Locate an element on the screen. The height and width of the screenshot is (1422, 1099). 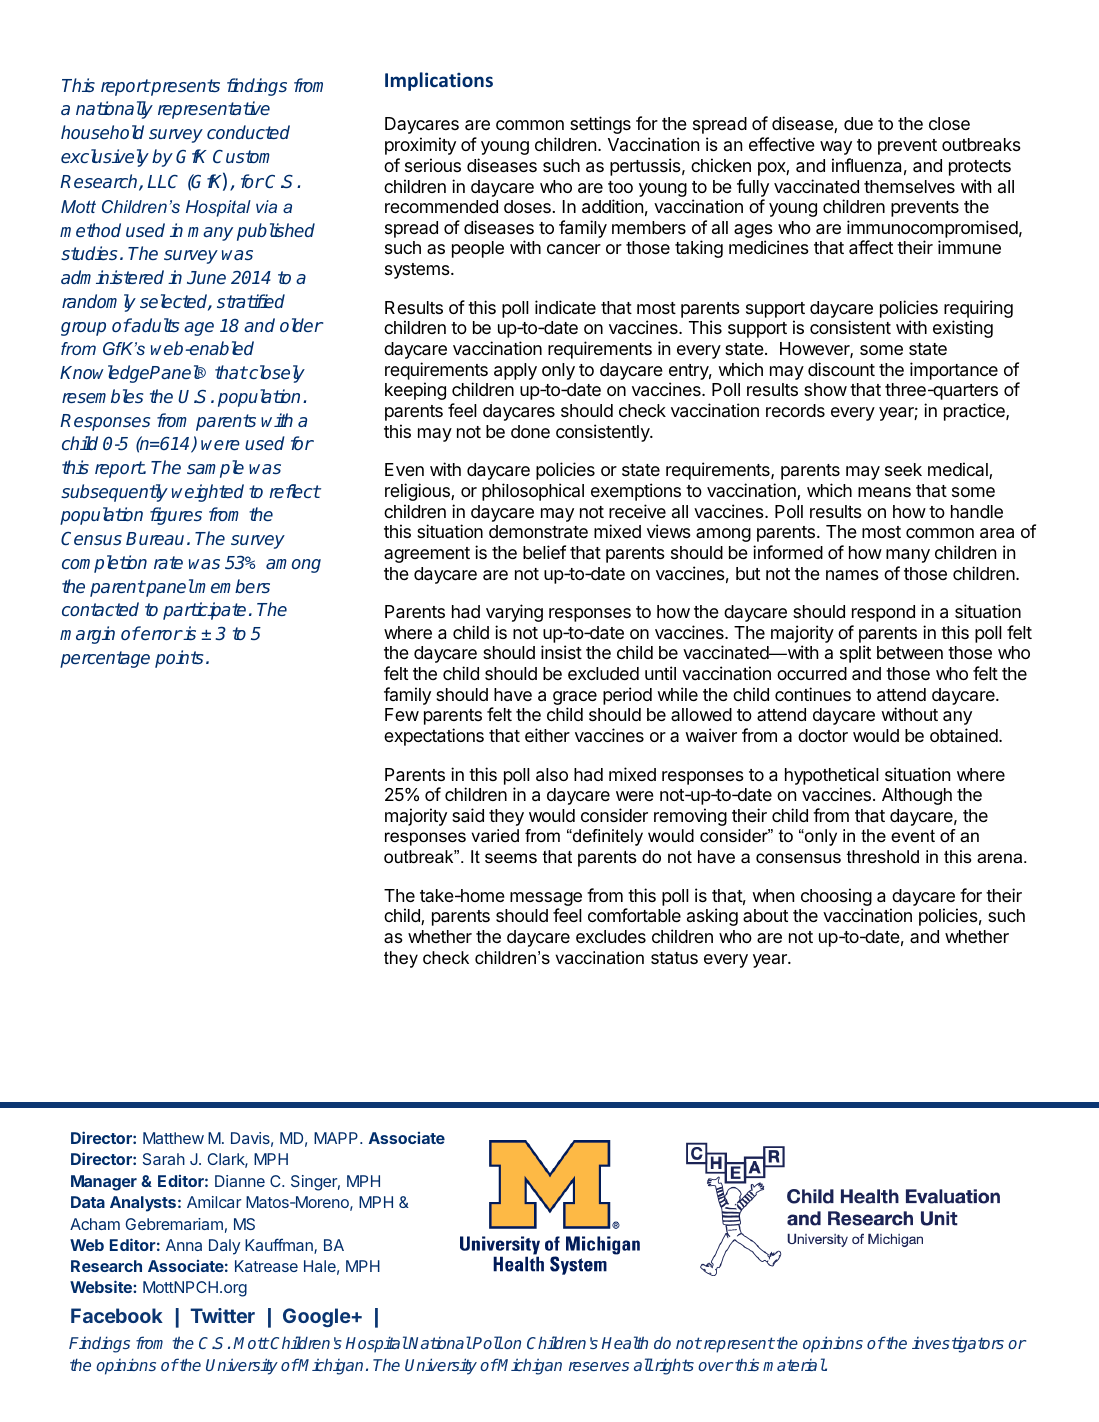
either is located at coordinates (547, 735).
